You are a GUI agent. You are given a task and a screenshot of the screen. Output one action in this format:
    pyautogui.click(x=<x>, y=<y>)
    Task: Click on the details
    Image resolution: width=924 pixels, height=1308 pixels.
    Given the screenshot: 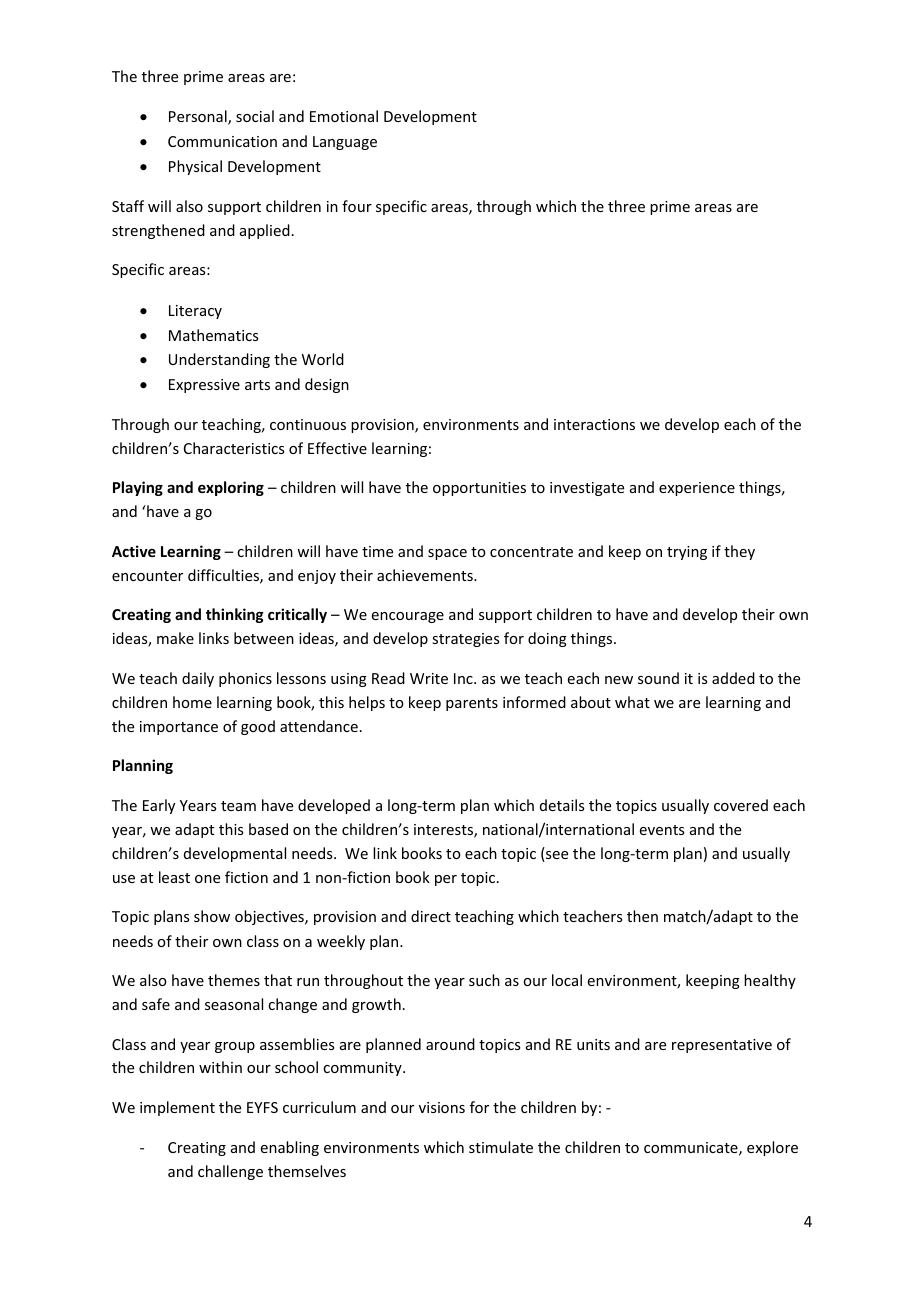 What is the action you would take?
    pyautogui.click(x=562, y=805)
